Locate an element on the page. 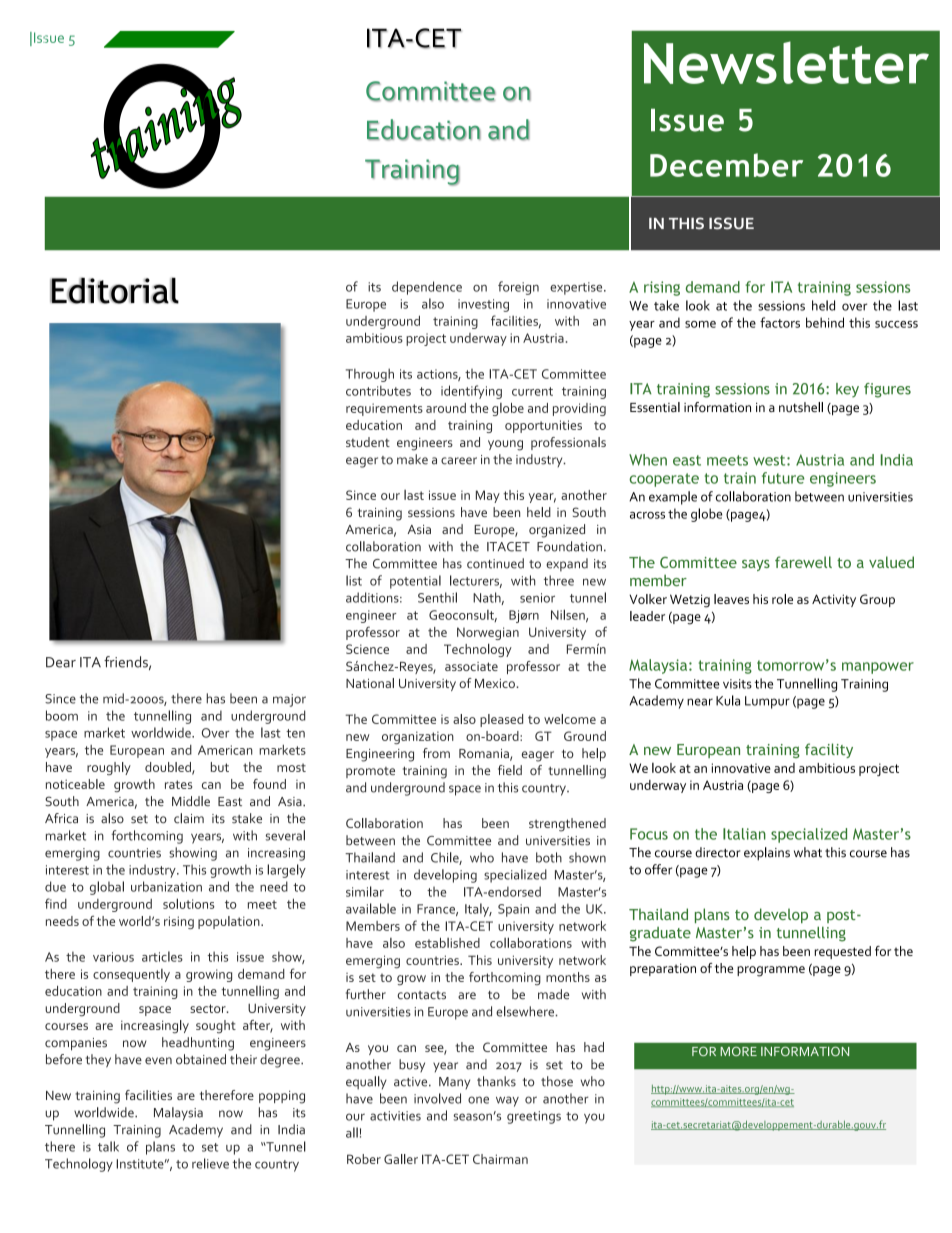 This page has height=1233, width=952. one is located at coordinates (478, 1100).
